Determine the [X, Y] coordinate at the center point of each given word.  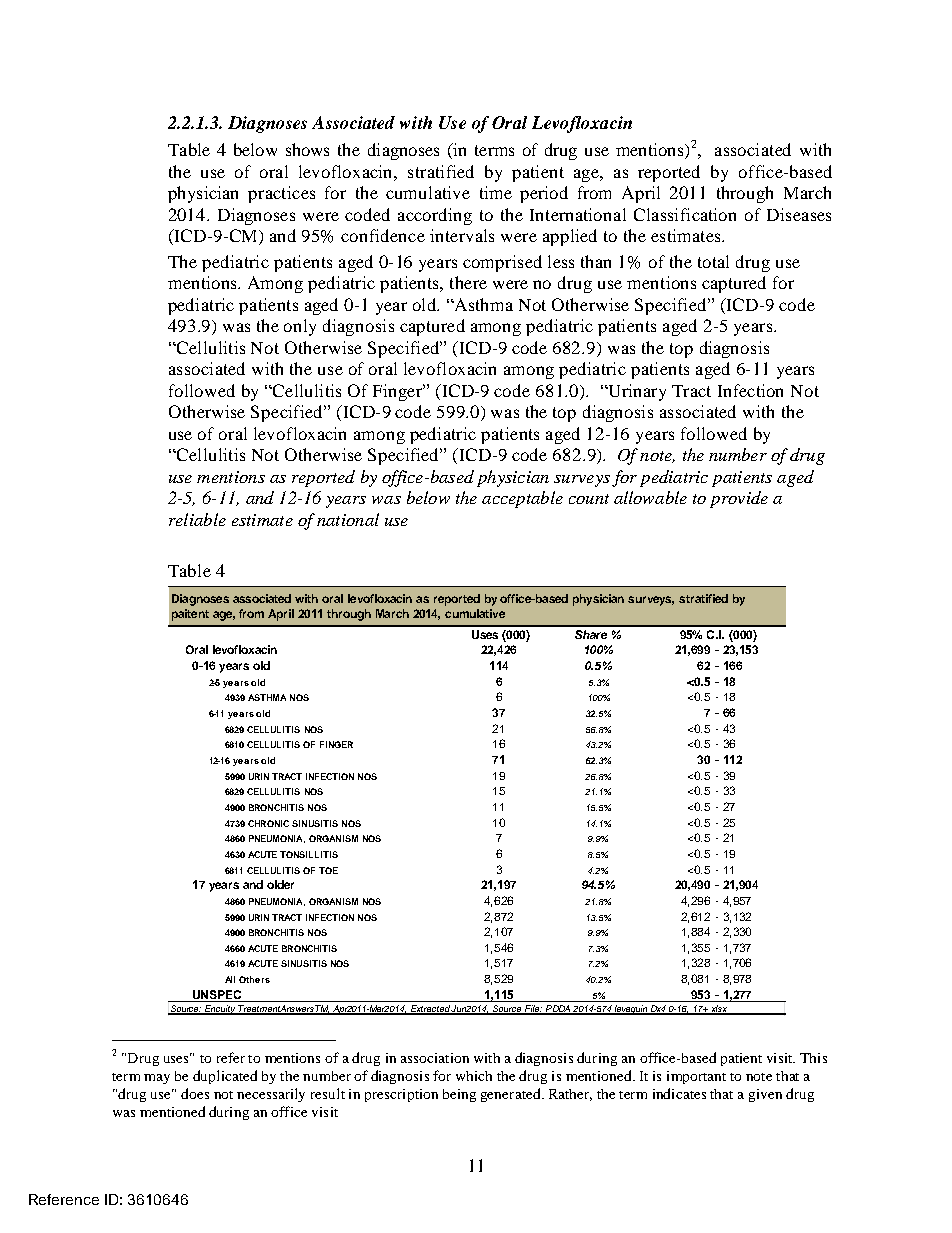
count [589, 499]
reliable [197, 519]
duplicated [225, 1077]
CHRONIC [268, 823]
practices [281, 194]
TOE [328, 870]
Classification [685, 214]
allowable [650, 497]
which [474, 1076]
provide [739, 499]
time [496, 192]
